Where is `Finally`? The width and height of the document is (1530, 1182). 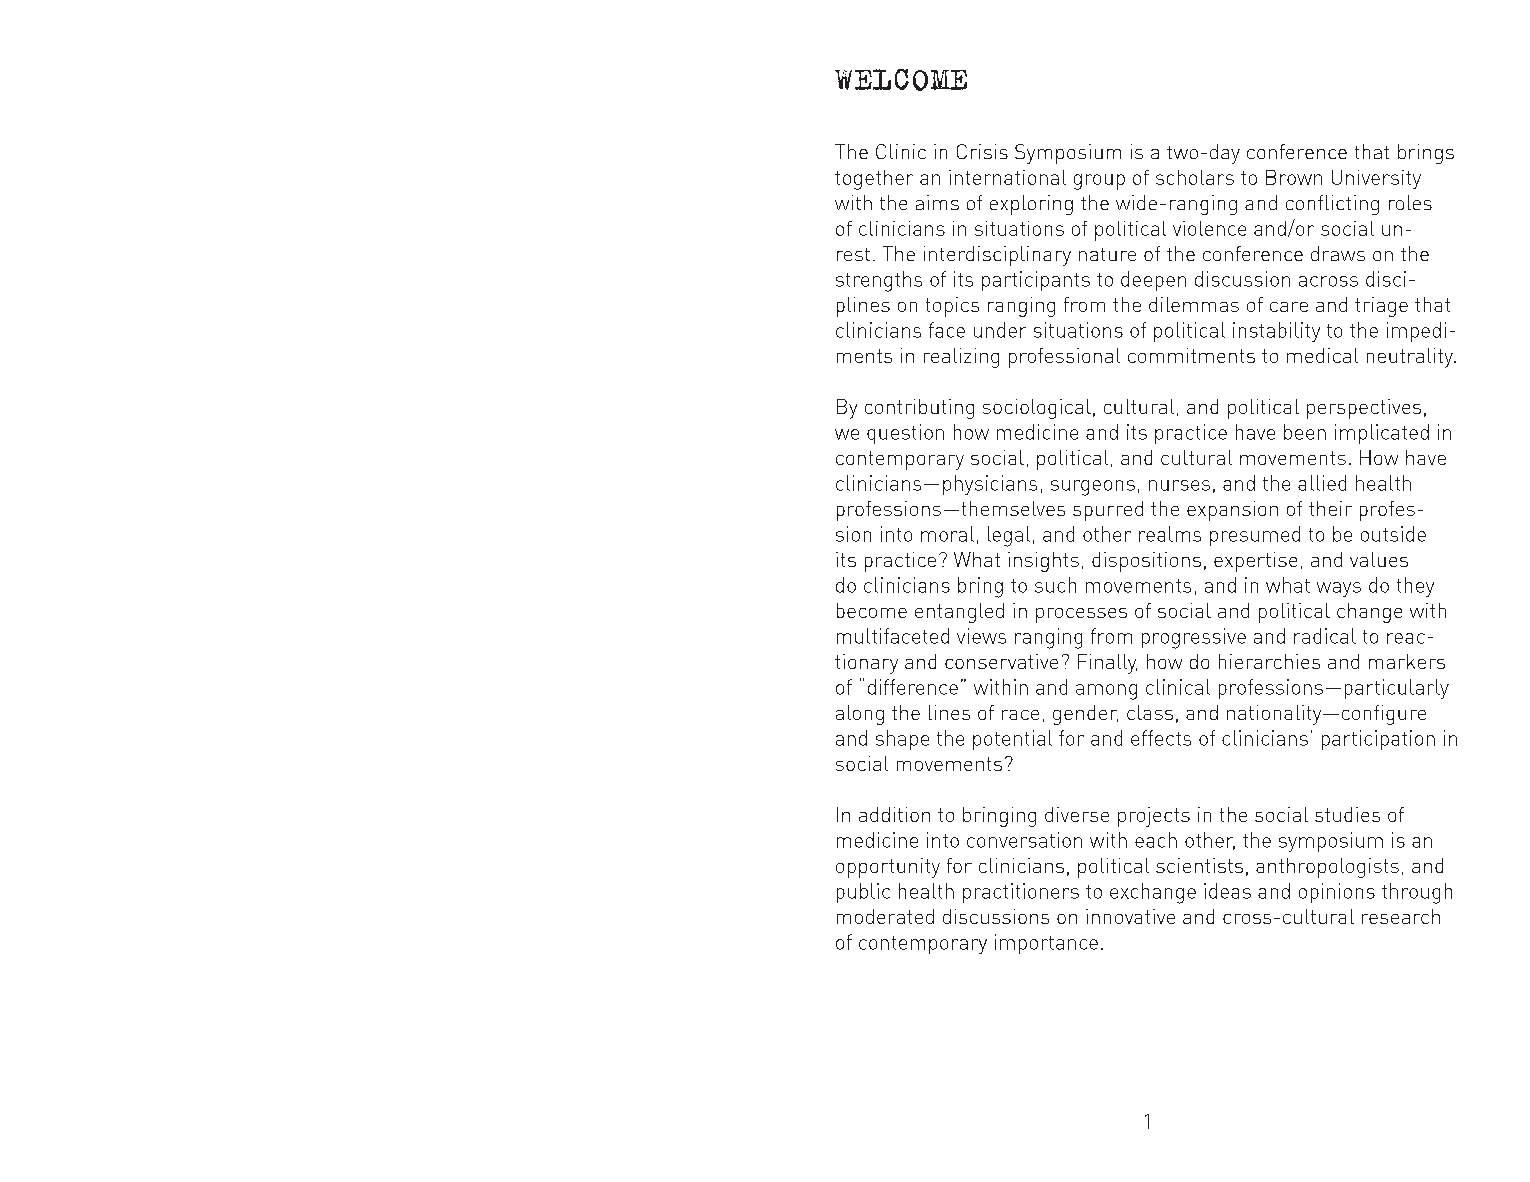
Finally is located at coordinates (1107, 664).
